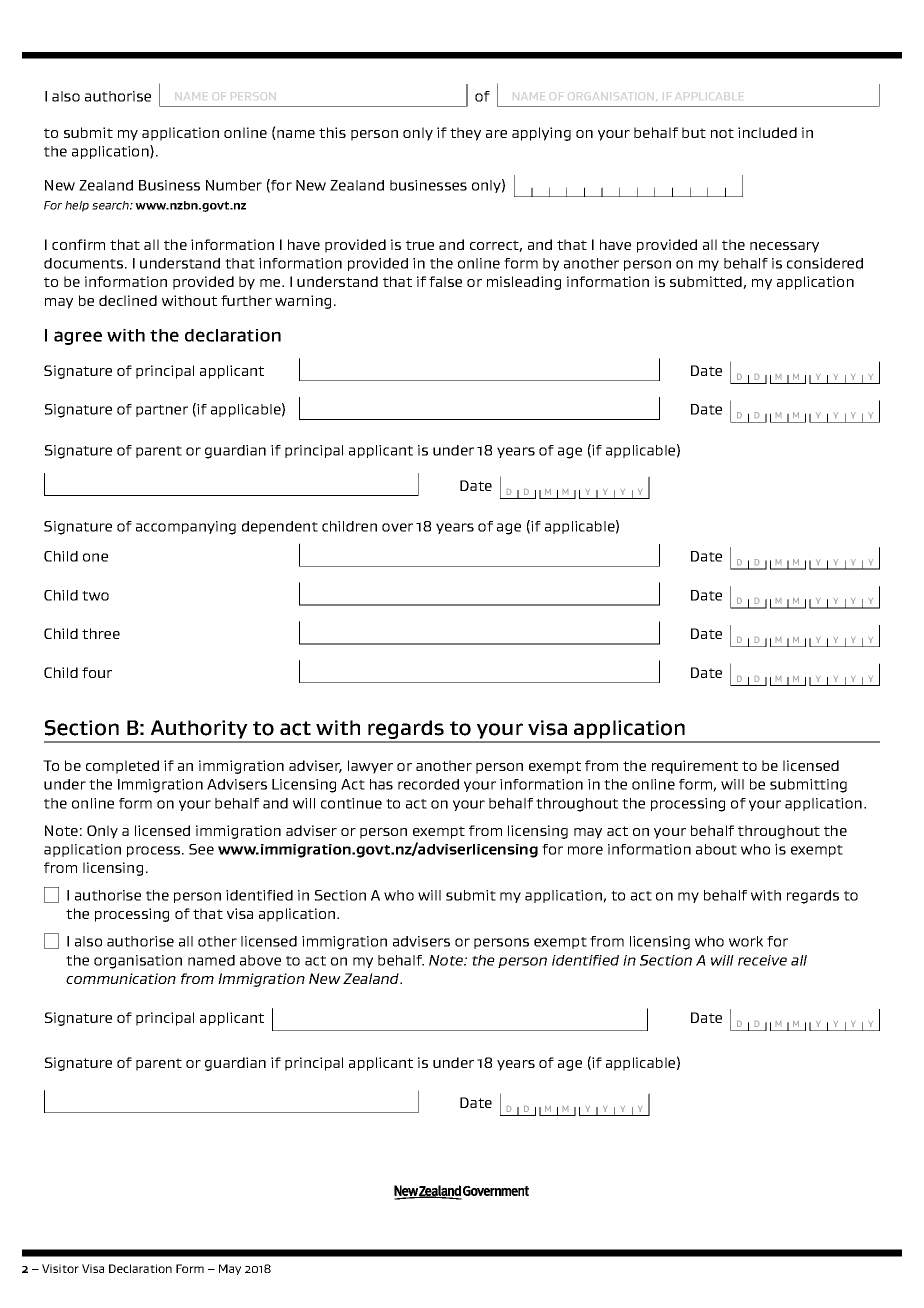  What do you see at coordinates (260, 960) in the screenshot?
I see `above` at bounding box center [260, 960].
